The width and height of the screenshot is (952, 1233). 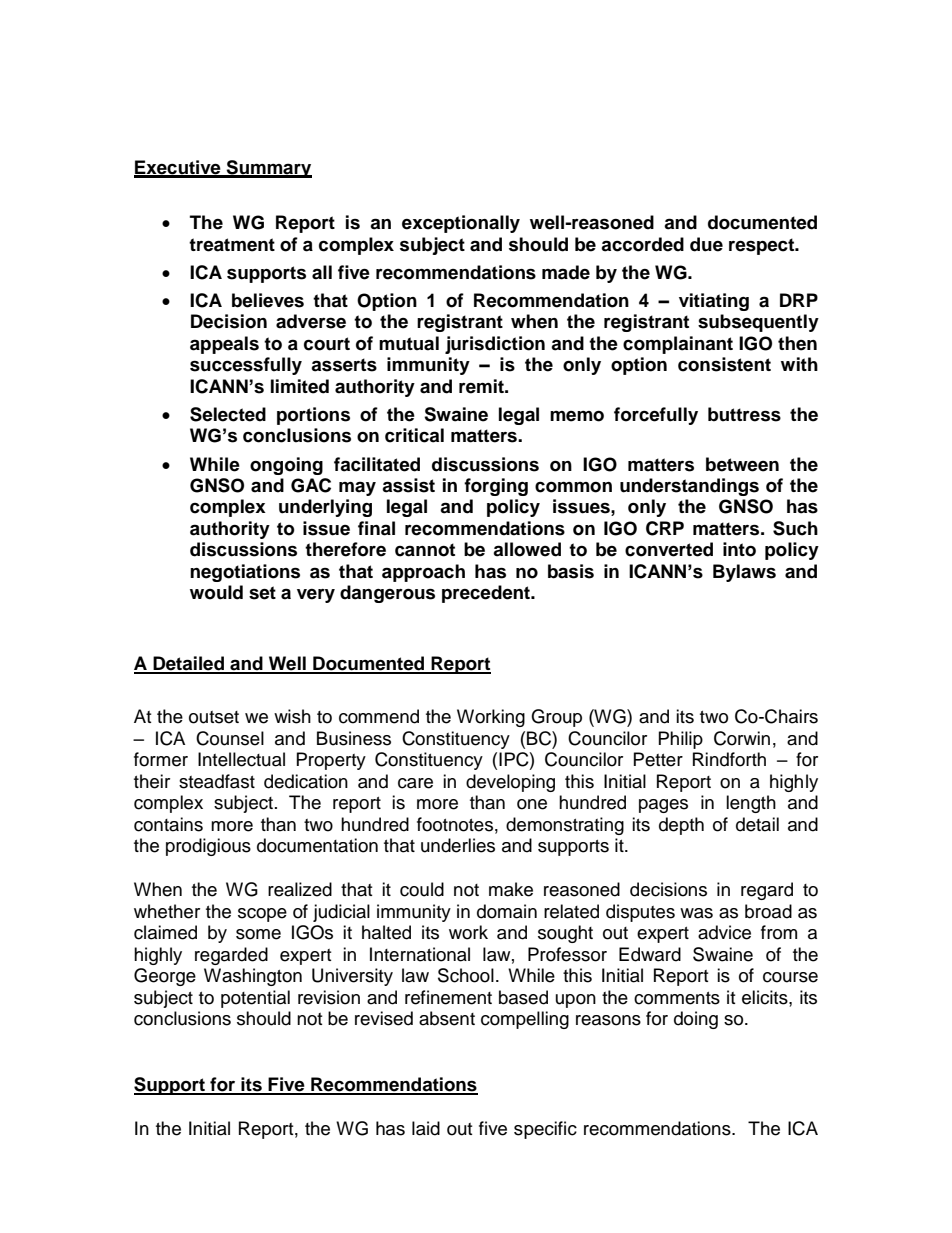 I want to click on exceptionally, so click(x=461, y=224).
